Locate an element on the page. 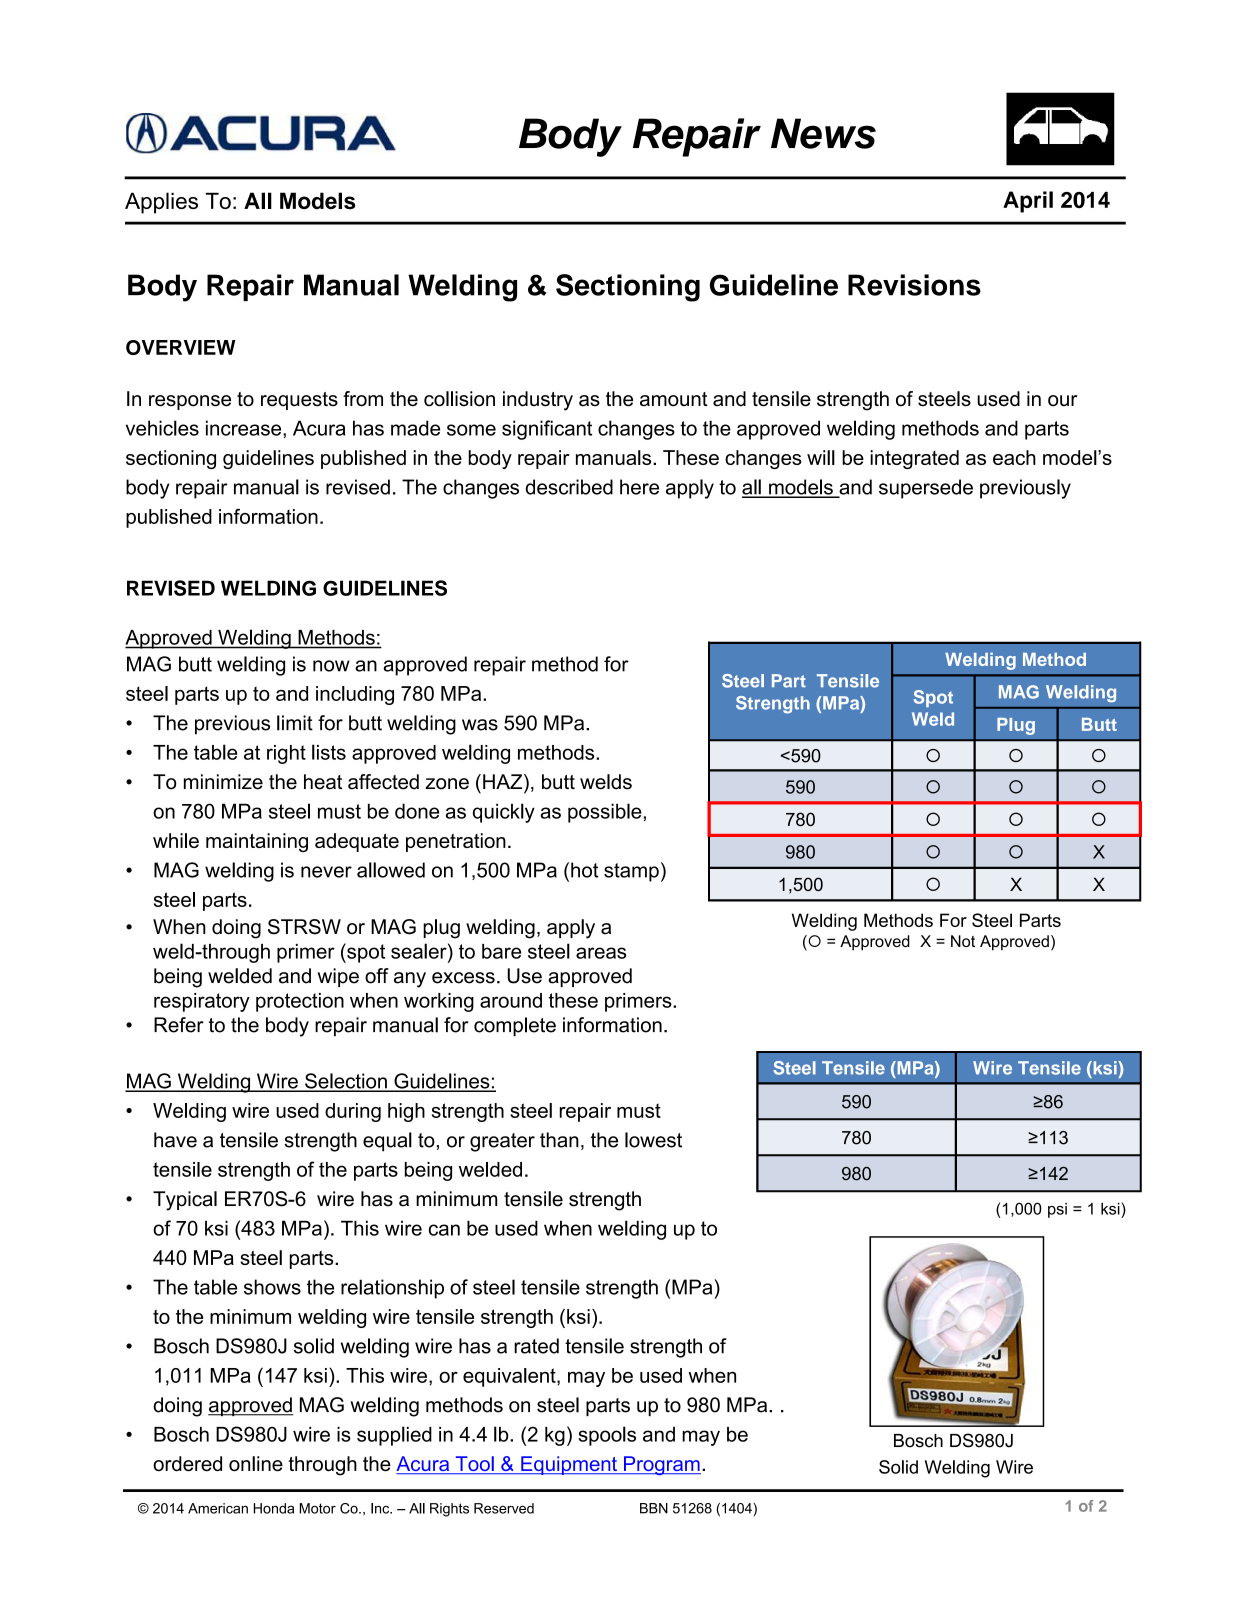 This document has width=1251, height=1619. Applies is located at coordinates (161, 203).
